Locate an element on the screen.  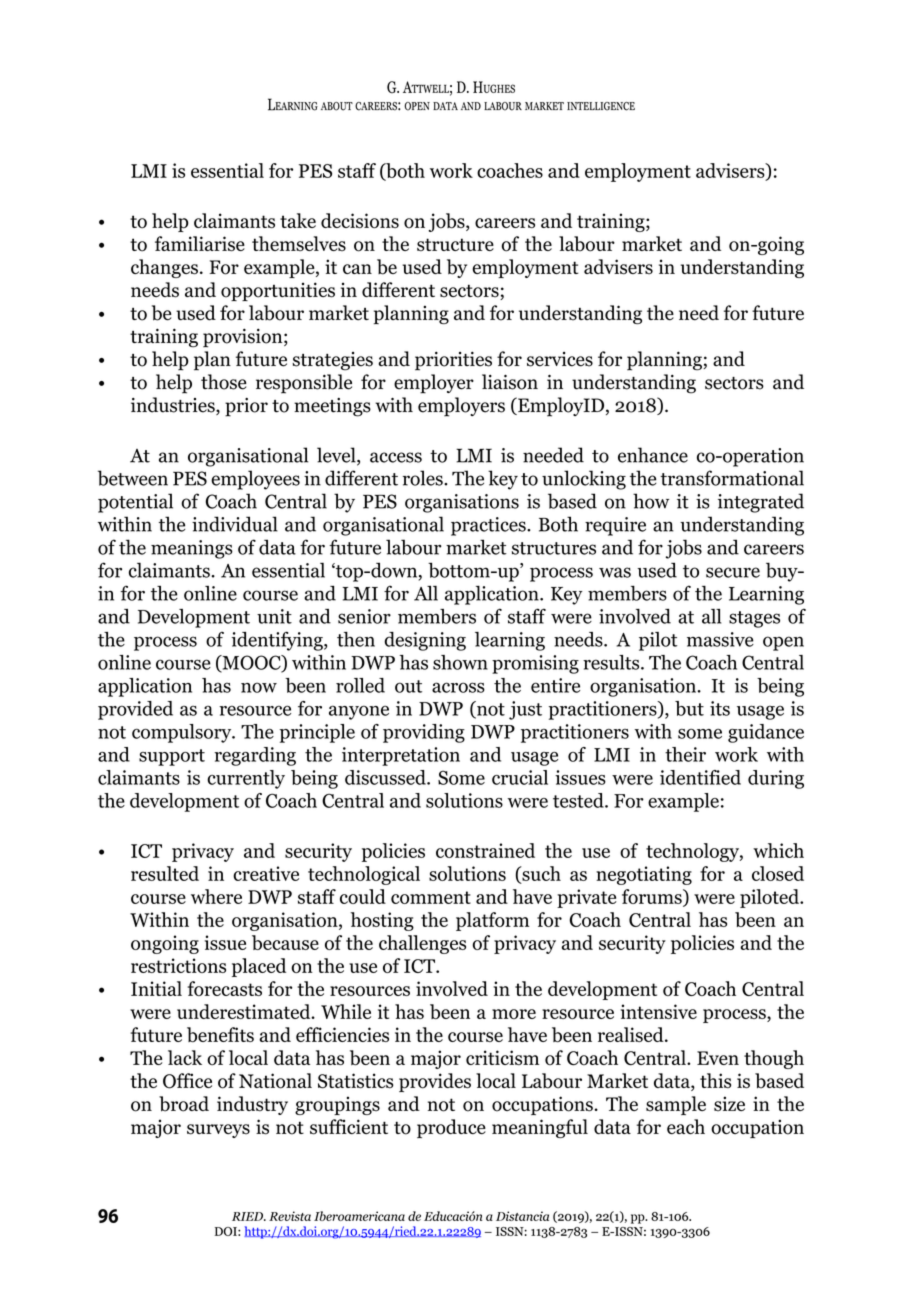
surveys is located at coordinates (218, 1131).
